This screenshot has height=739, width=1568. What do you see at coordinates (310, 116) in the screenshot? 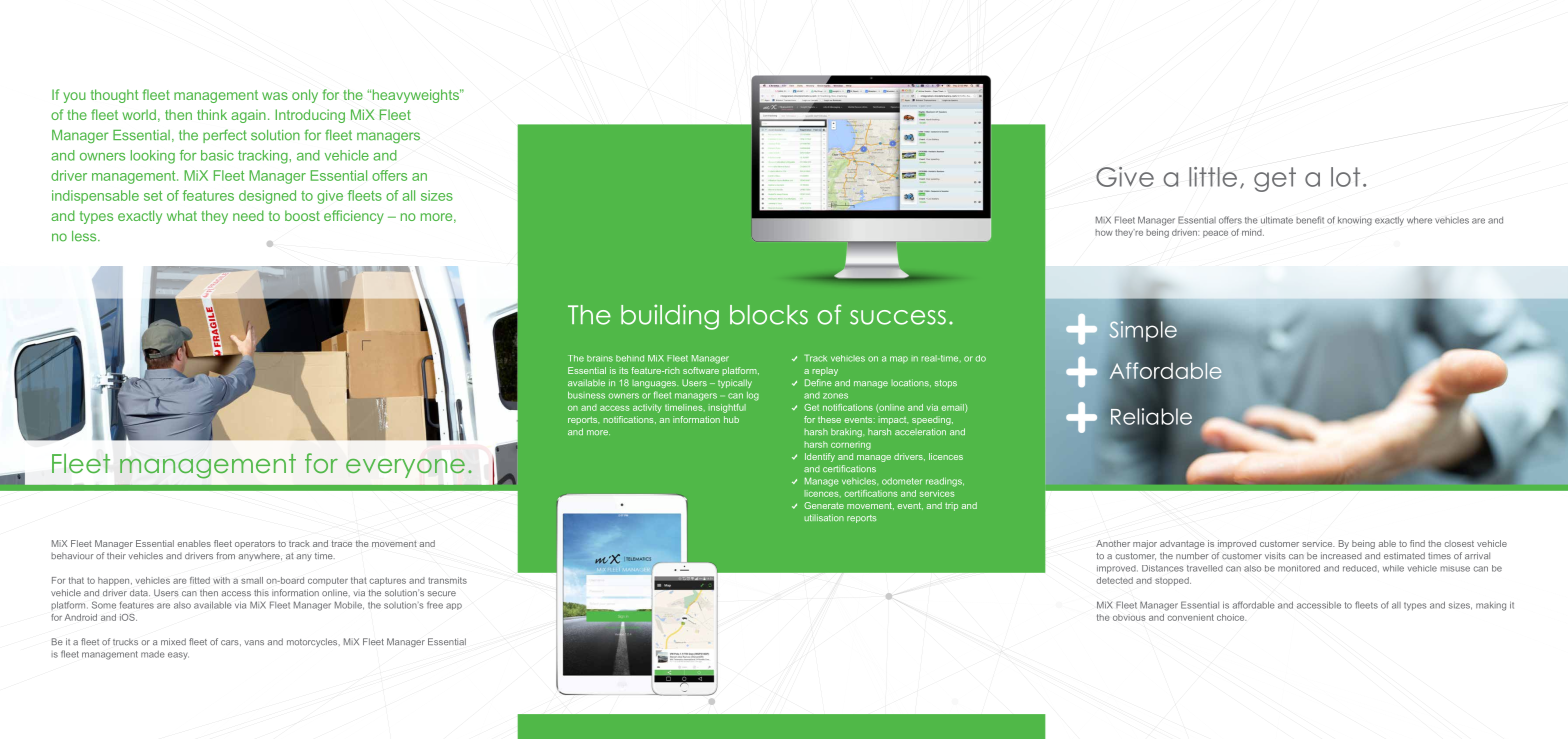
I see `Introducing` at bounding box center [310, 116].
